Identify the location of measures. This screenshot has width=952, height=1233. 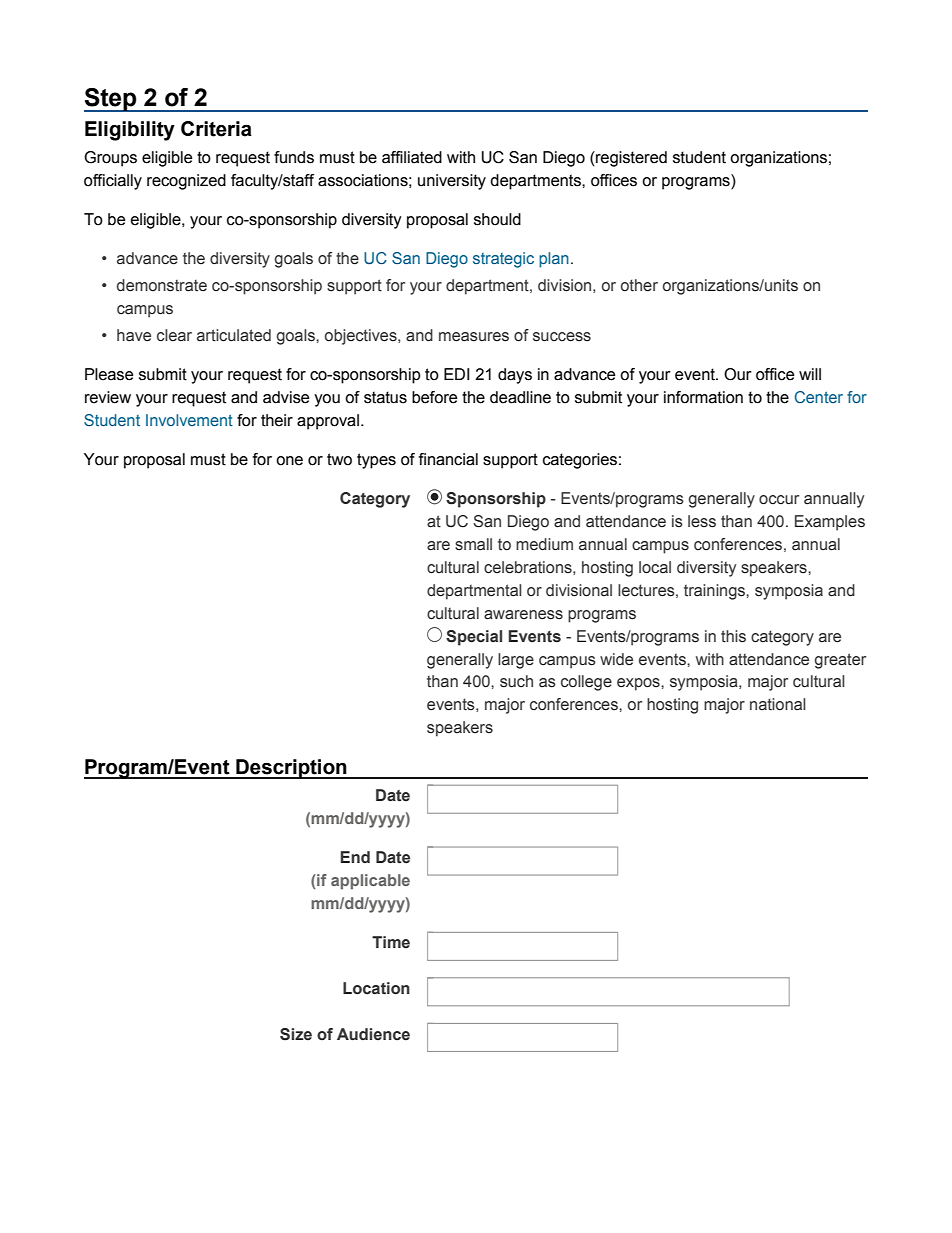
(474, 337).
